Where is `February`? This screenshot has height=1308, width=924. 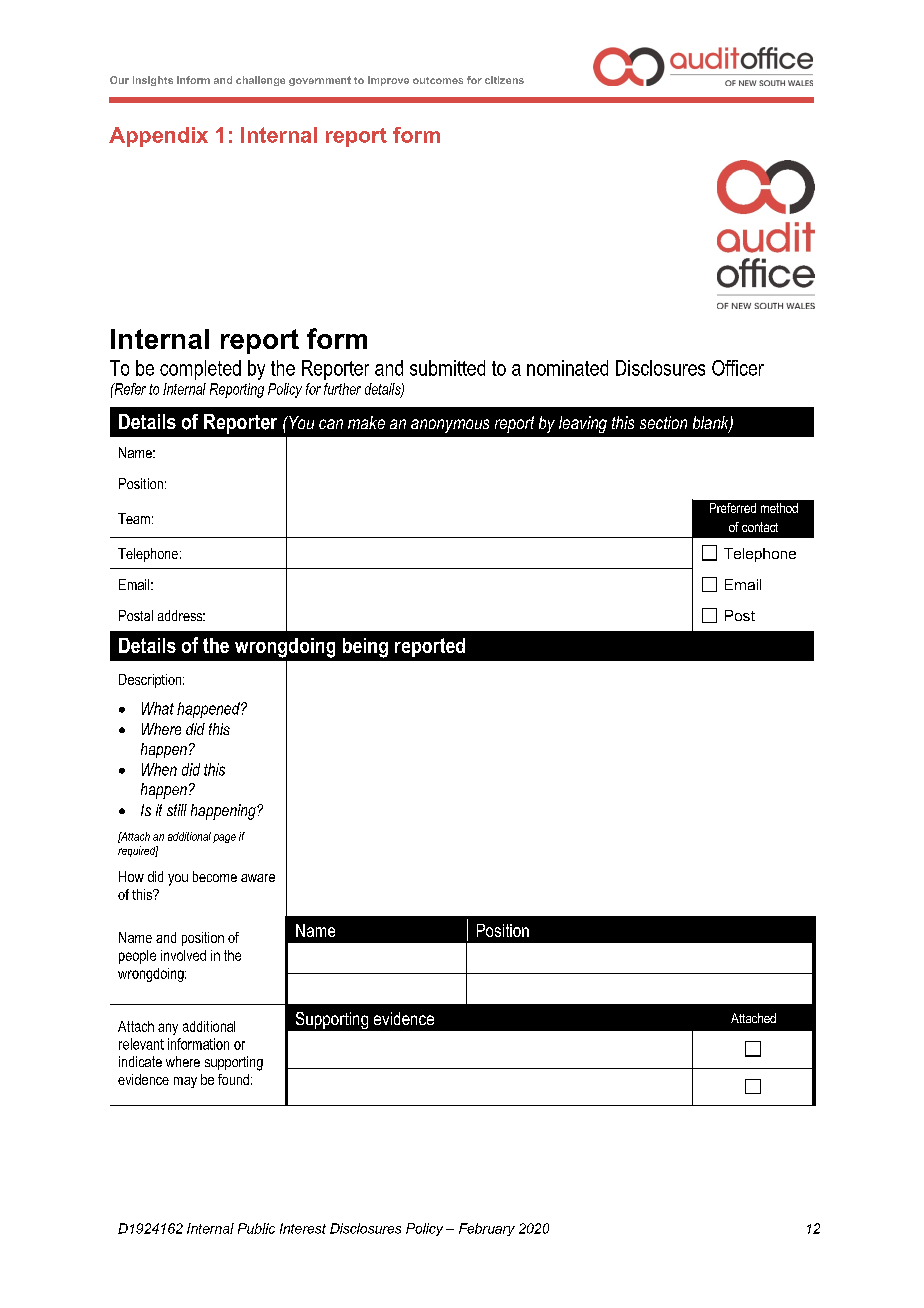
February is located at coordinates (487, 1229).
